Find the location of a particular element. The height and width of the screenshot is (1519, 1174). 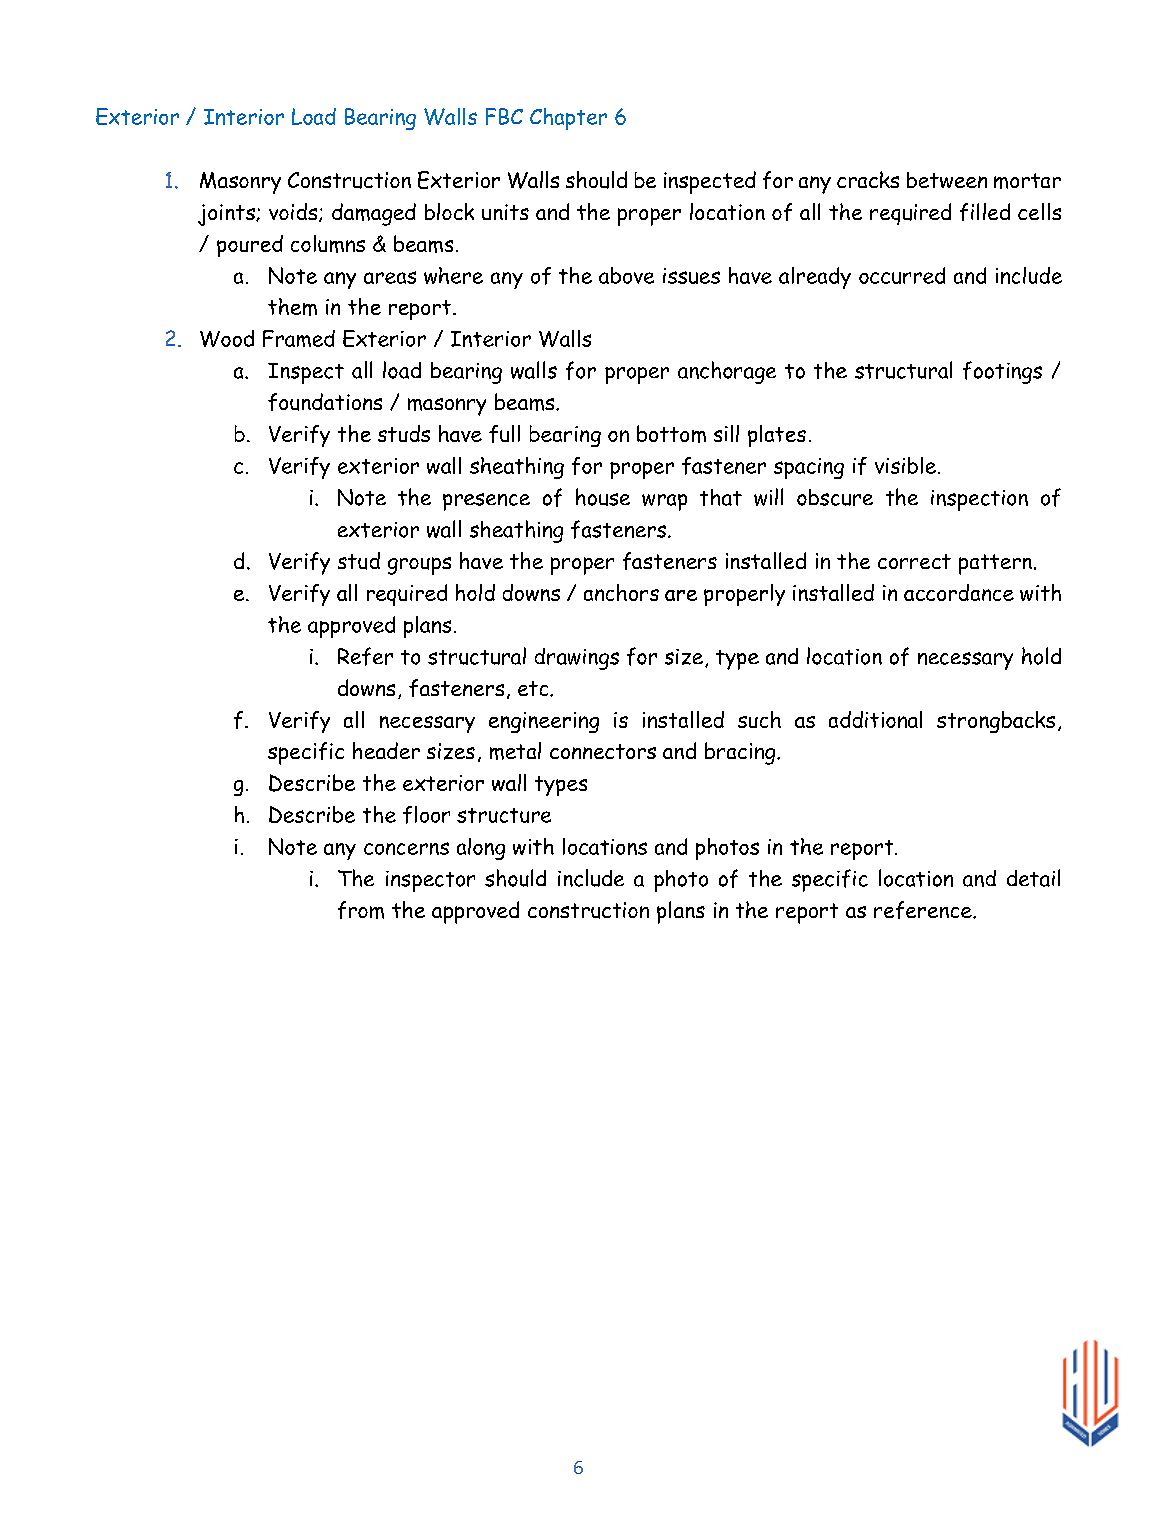

from is located at coordinates (361, 910).
